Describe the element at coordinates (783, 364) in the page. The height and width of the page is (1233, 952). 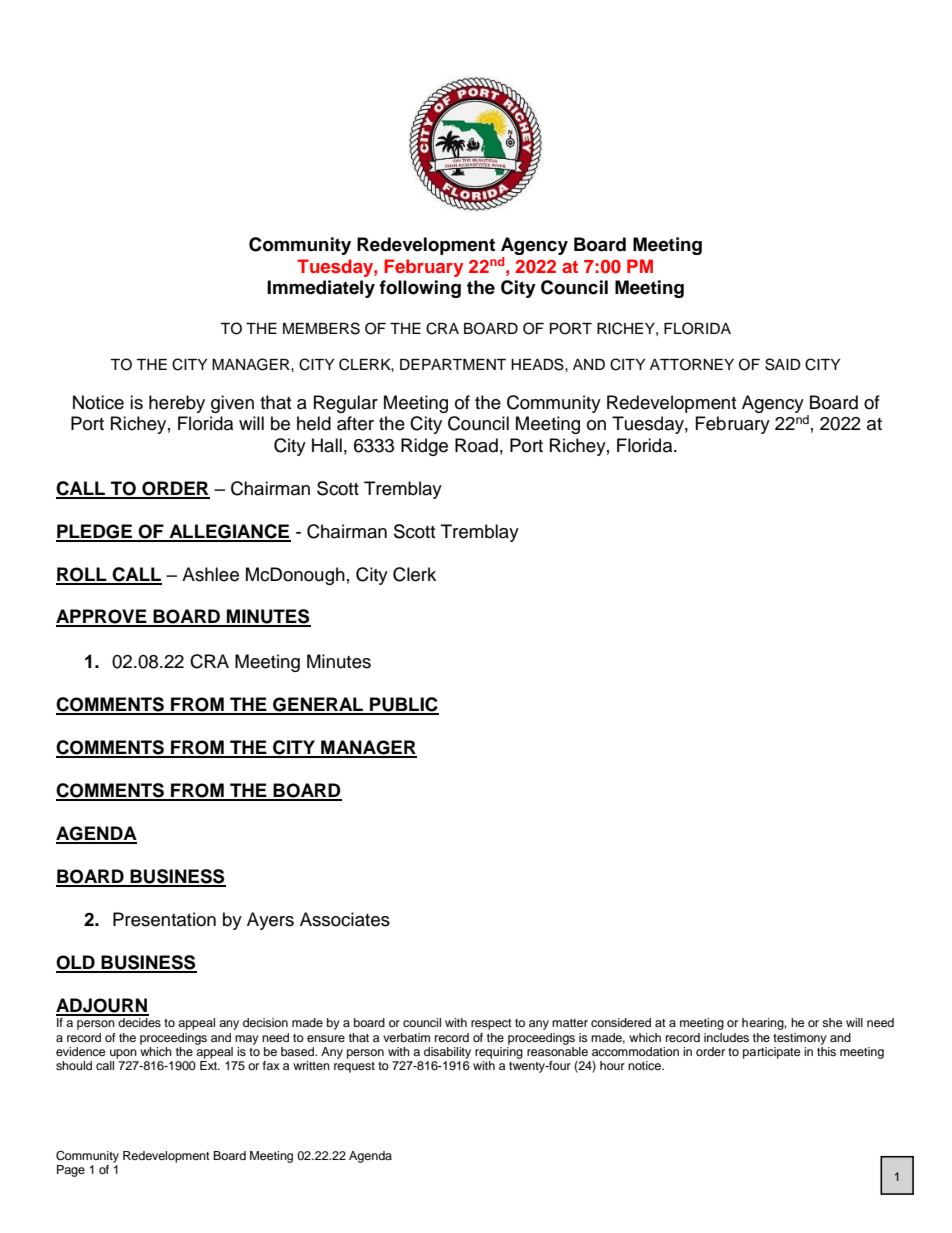
I see `SAID` at that location.
